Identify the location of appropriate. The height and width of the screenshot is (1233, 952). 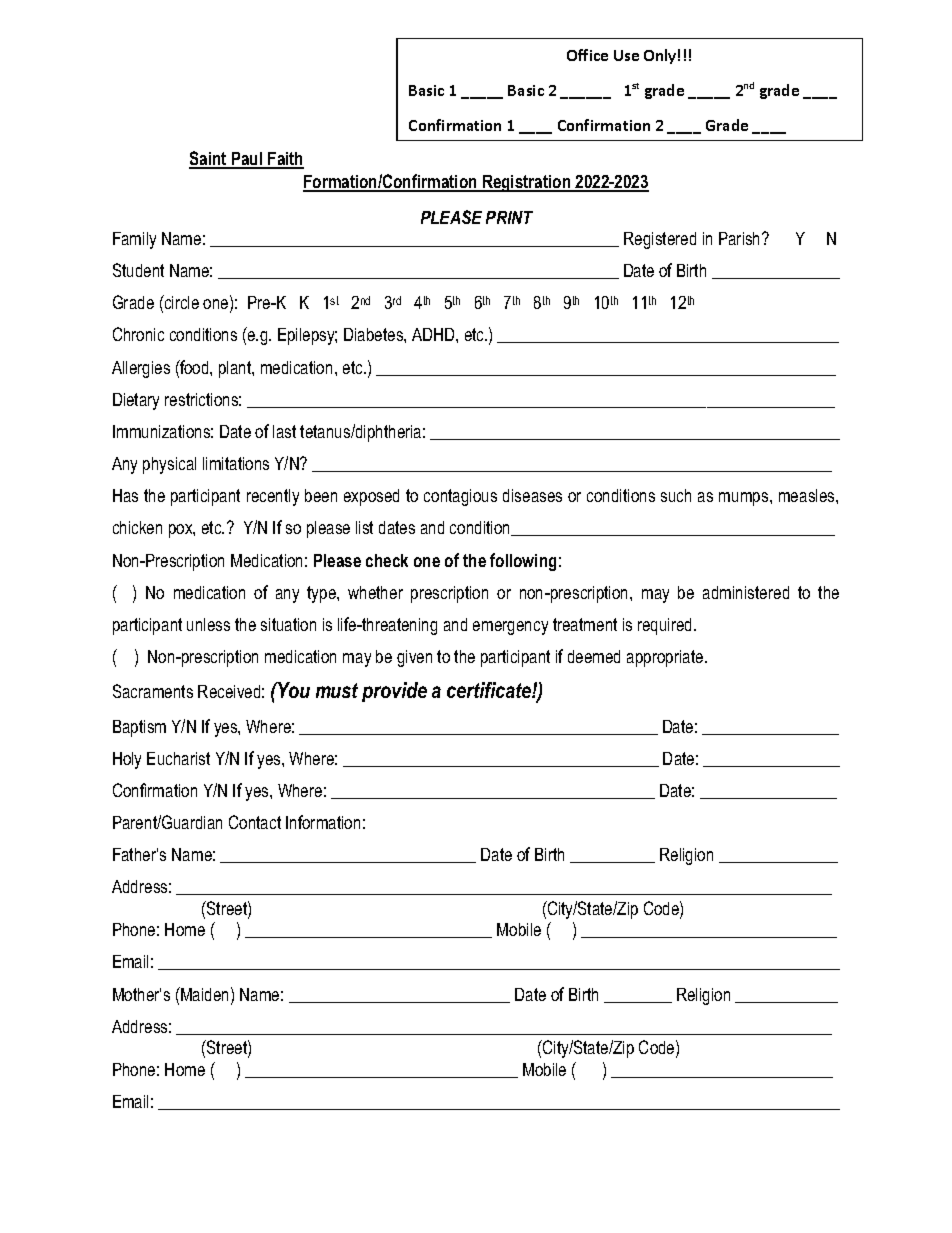
(666, 658).
